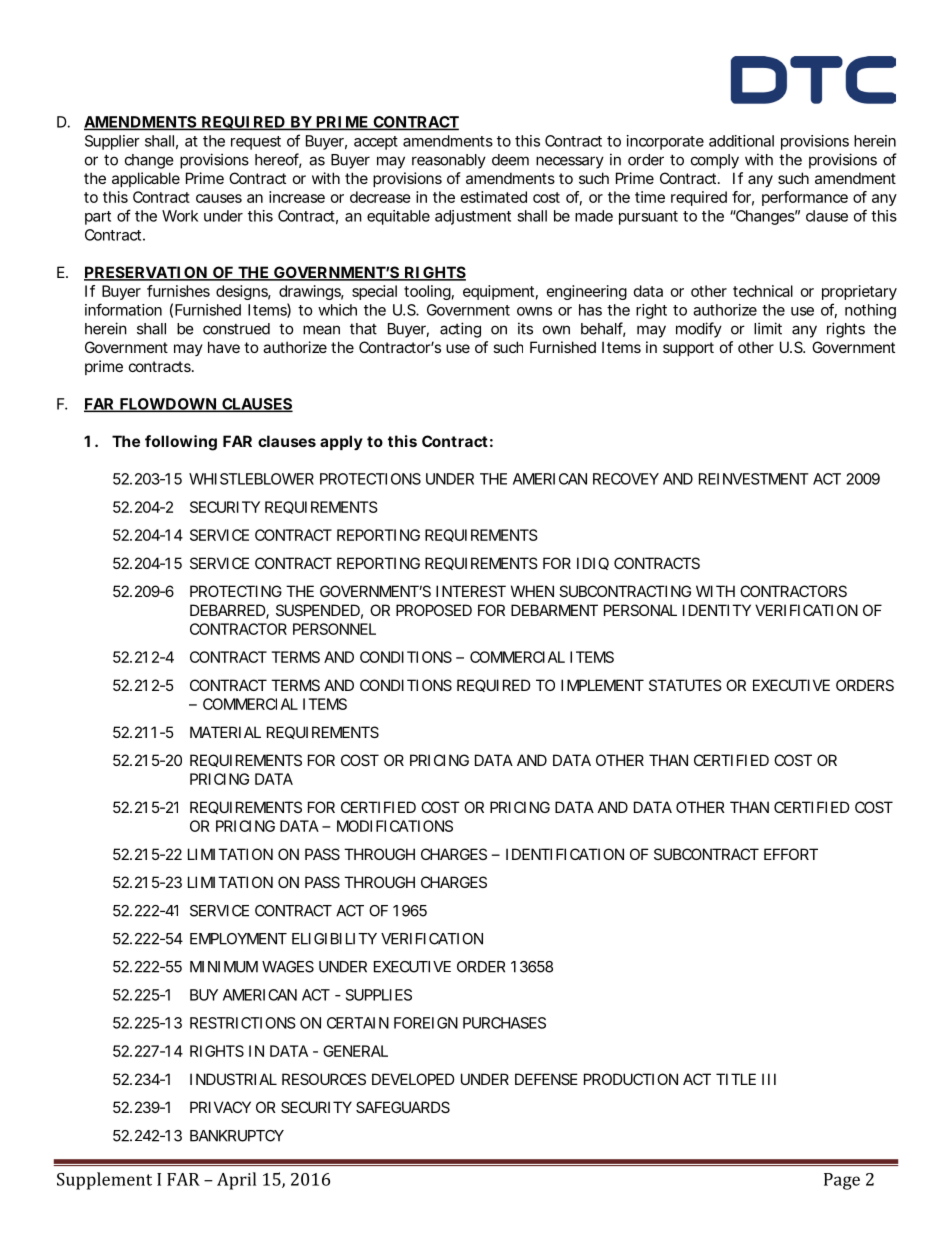  What do you see at coordinates (238, 939) in the screenshot?
I see `EMPLOYMENT` at bounding box center [238, 939].
